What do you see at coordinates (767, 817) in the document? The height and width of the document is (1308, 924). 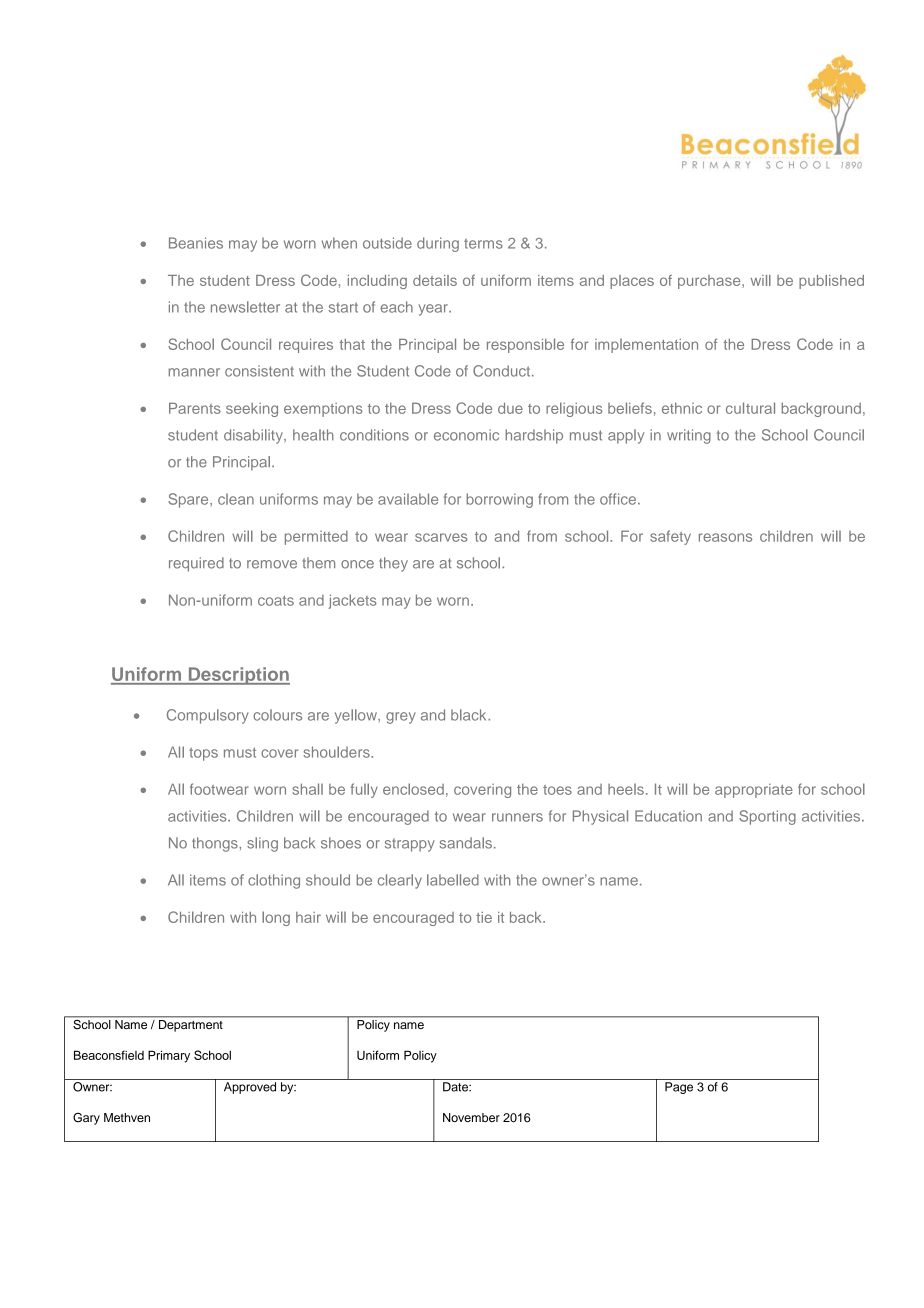 I see `Sporting` at bounding box center [767, 817].
